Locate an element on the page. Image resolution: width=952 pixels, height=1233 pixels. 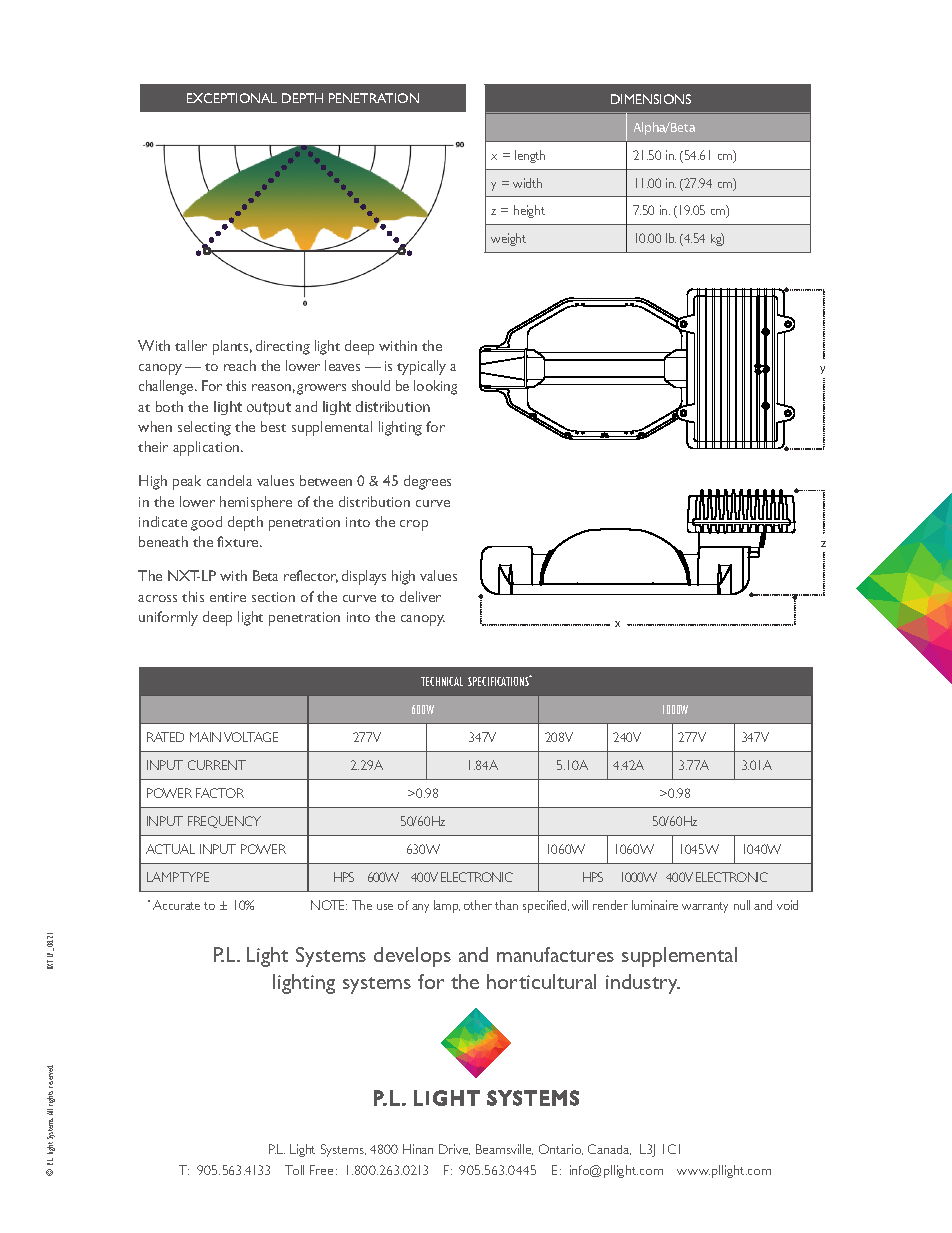
Drive is located at coordinates (454, 1149).
